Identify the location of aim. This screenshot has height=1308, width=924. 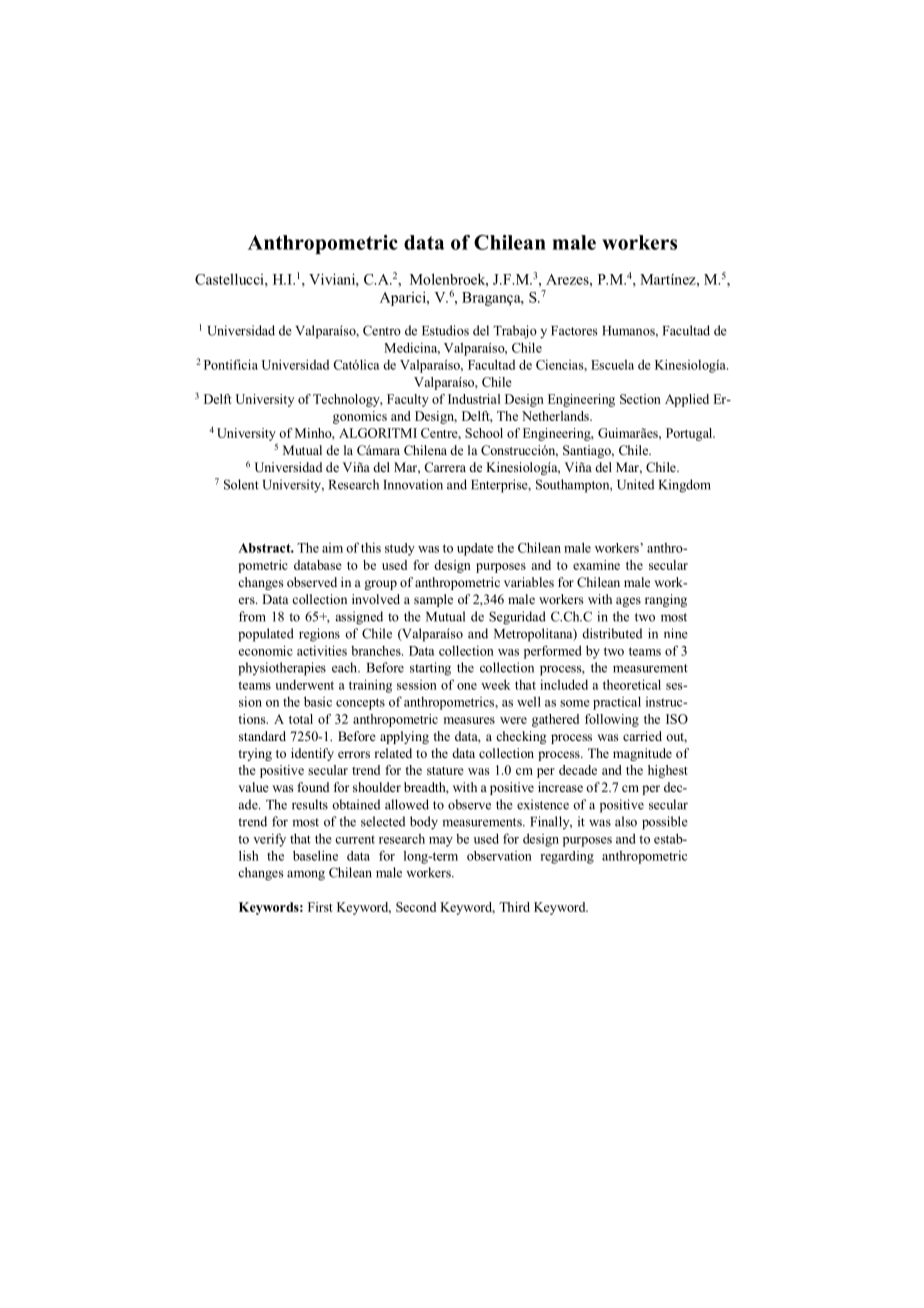
(332, 548).
